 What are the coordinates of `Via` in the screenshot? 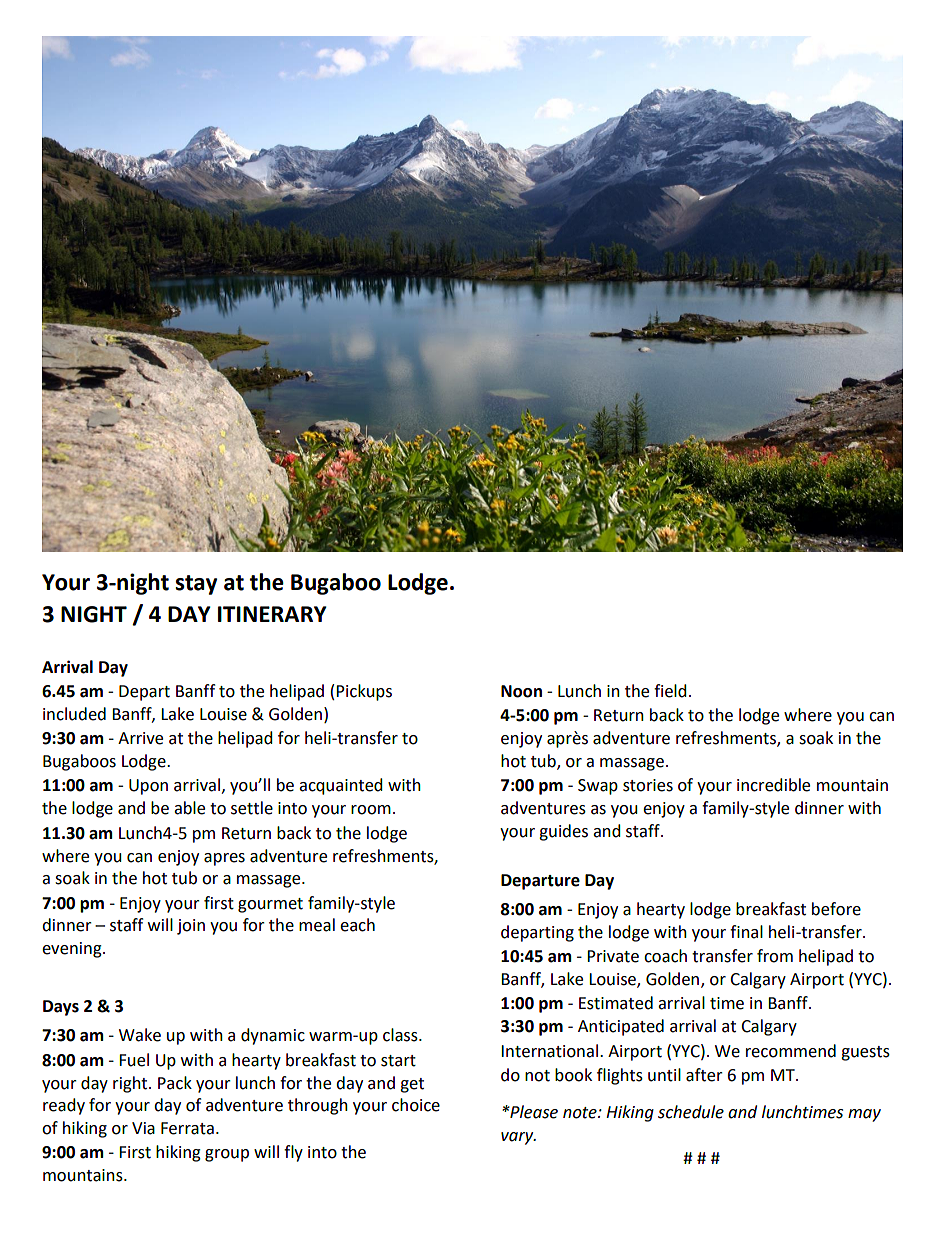 It's located at (143, 1128).
